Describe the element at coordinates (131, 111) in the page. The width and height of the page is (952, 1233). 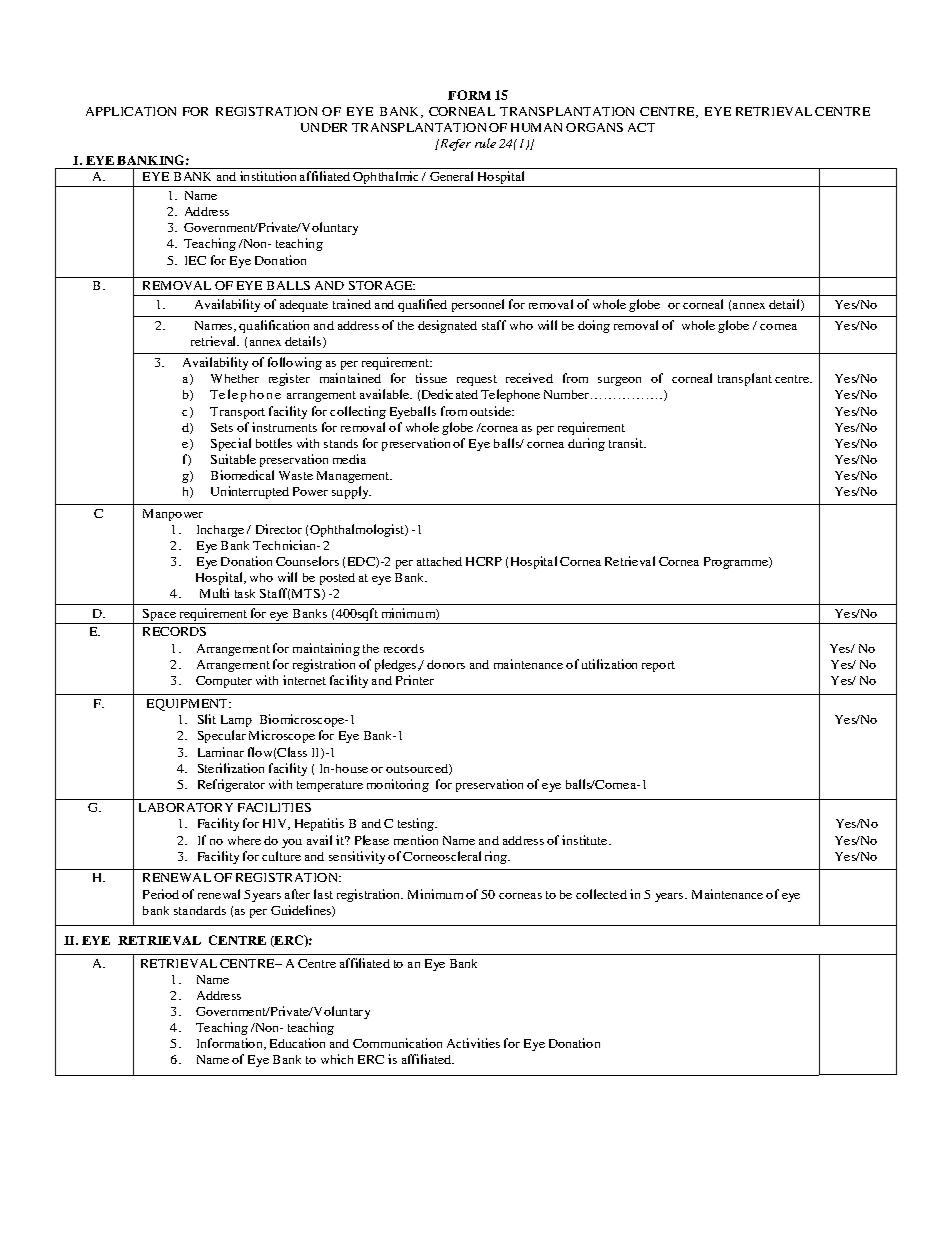
I see `APPLICATION` at that location.
